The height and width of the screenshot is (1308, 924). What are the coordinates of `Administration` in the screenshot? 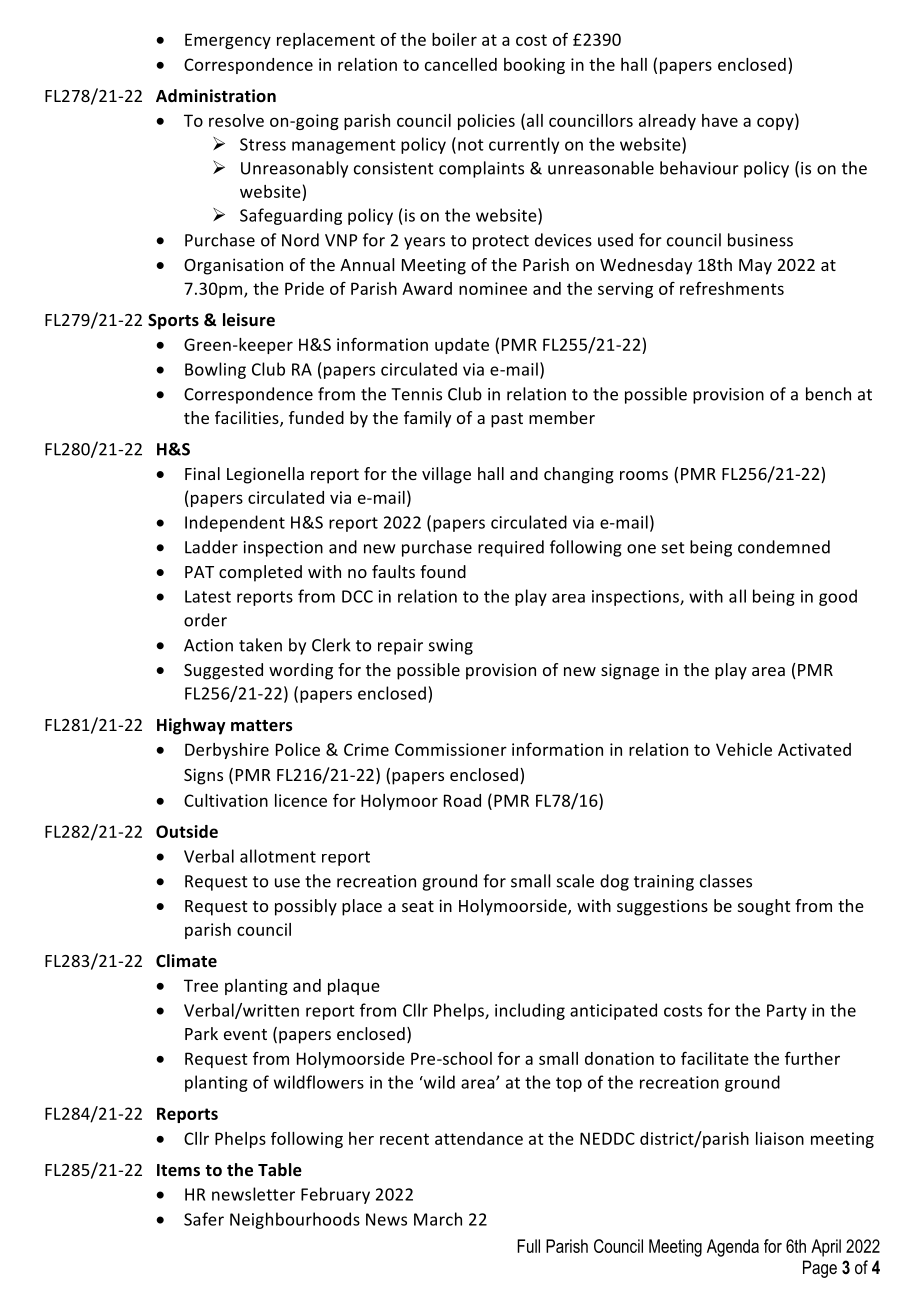 It's located at (216, 96).
